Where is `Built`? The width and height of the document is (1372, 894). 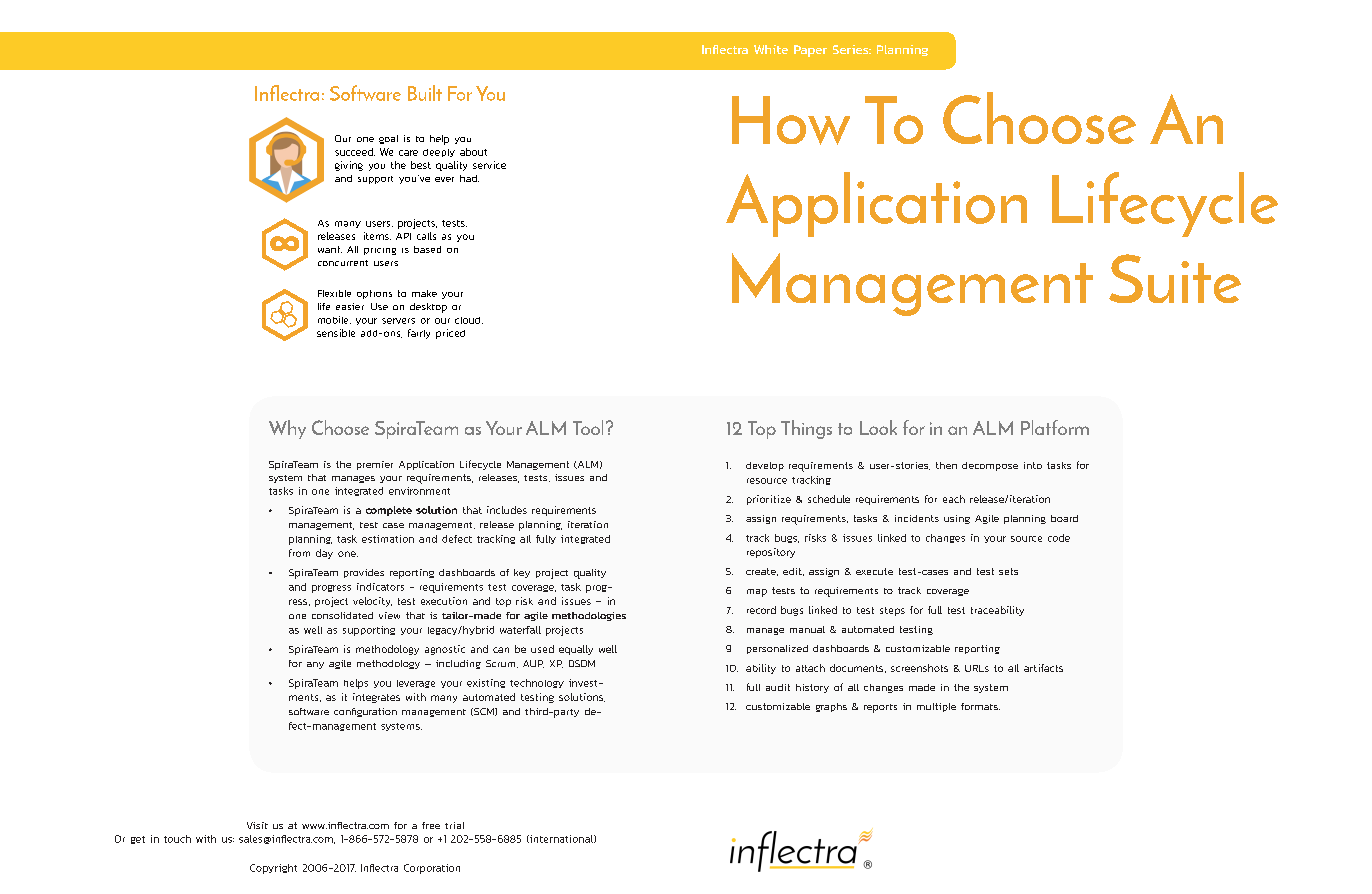 Built is located at coordinates (425, 93).
